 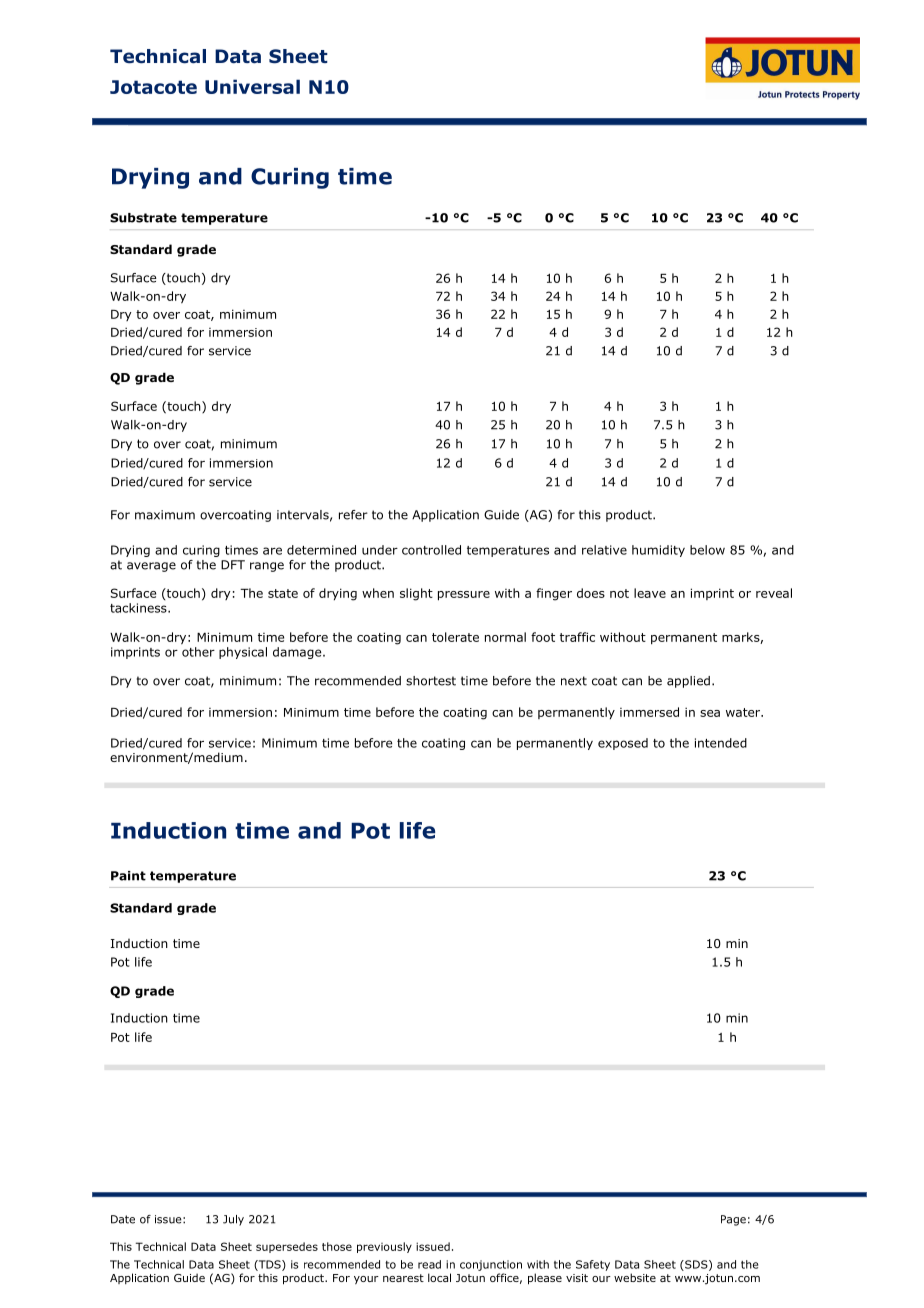 What do you see at coordinates (707, 550) in the screenshot?
I see `below` at bounding box center [707, 550].
